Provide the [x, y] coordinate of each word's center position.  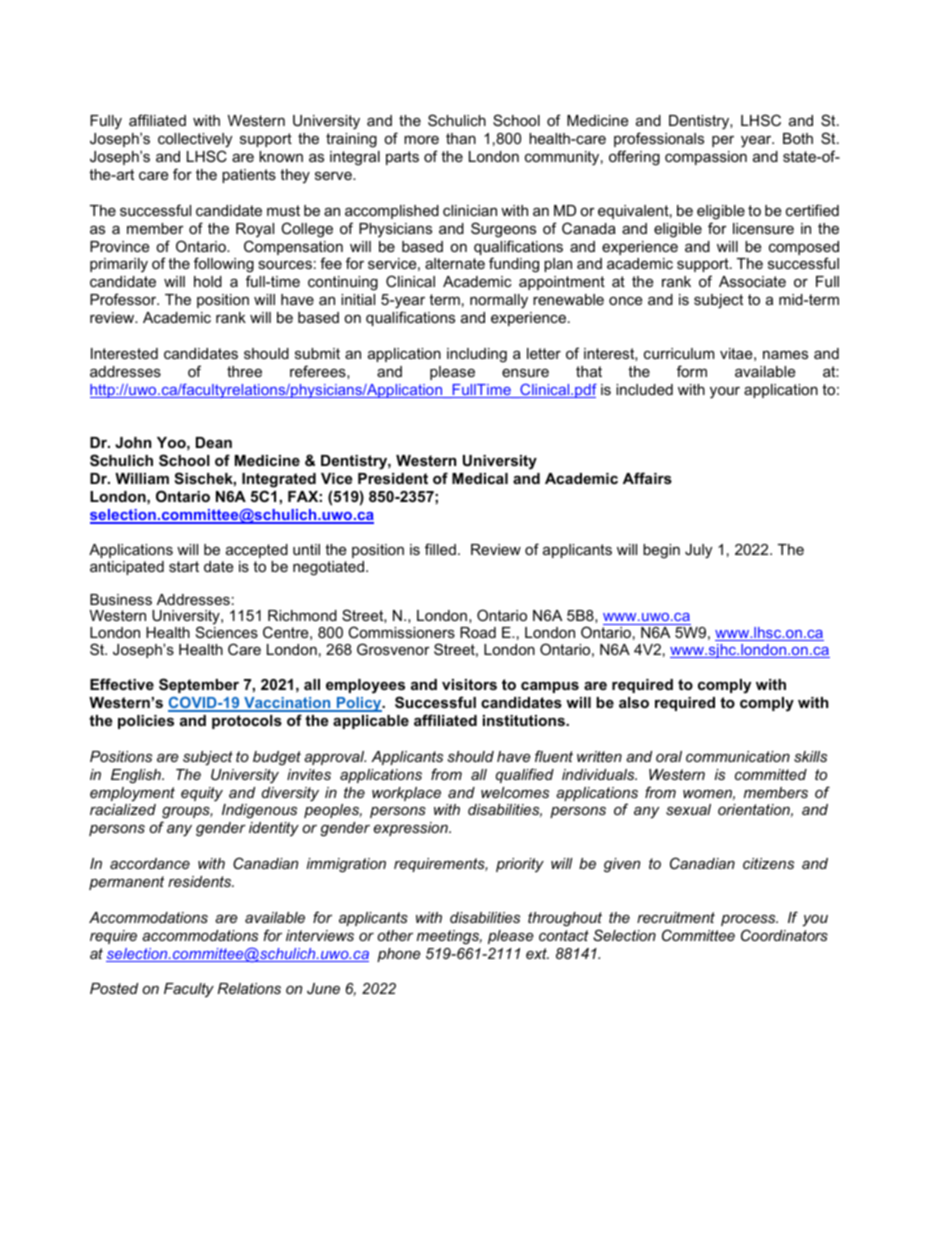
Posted [114, 988]
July [698, 551]
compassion [706, 158]
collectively [195, 140]
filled [440, 549]
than [461, 138]
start [184, 566]
